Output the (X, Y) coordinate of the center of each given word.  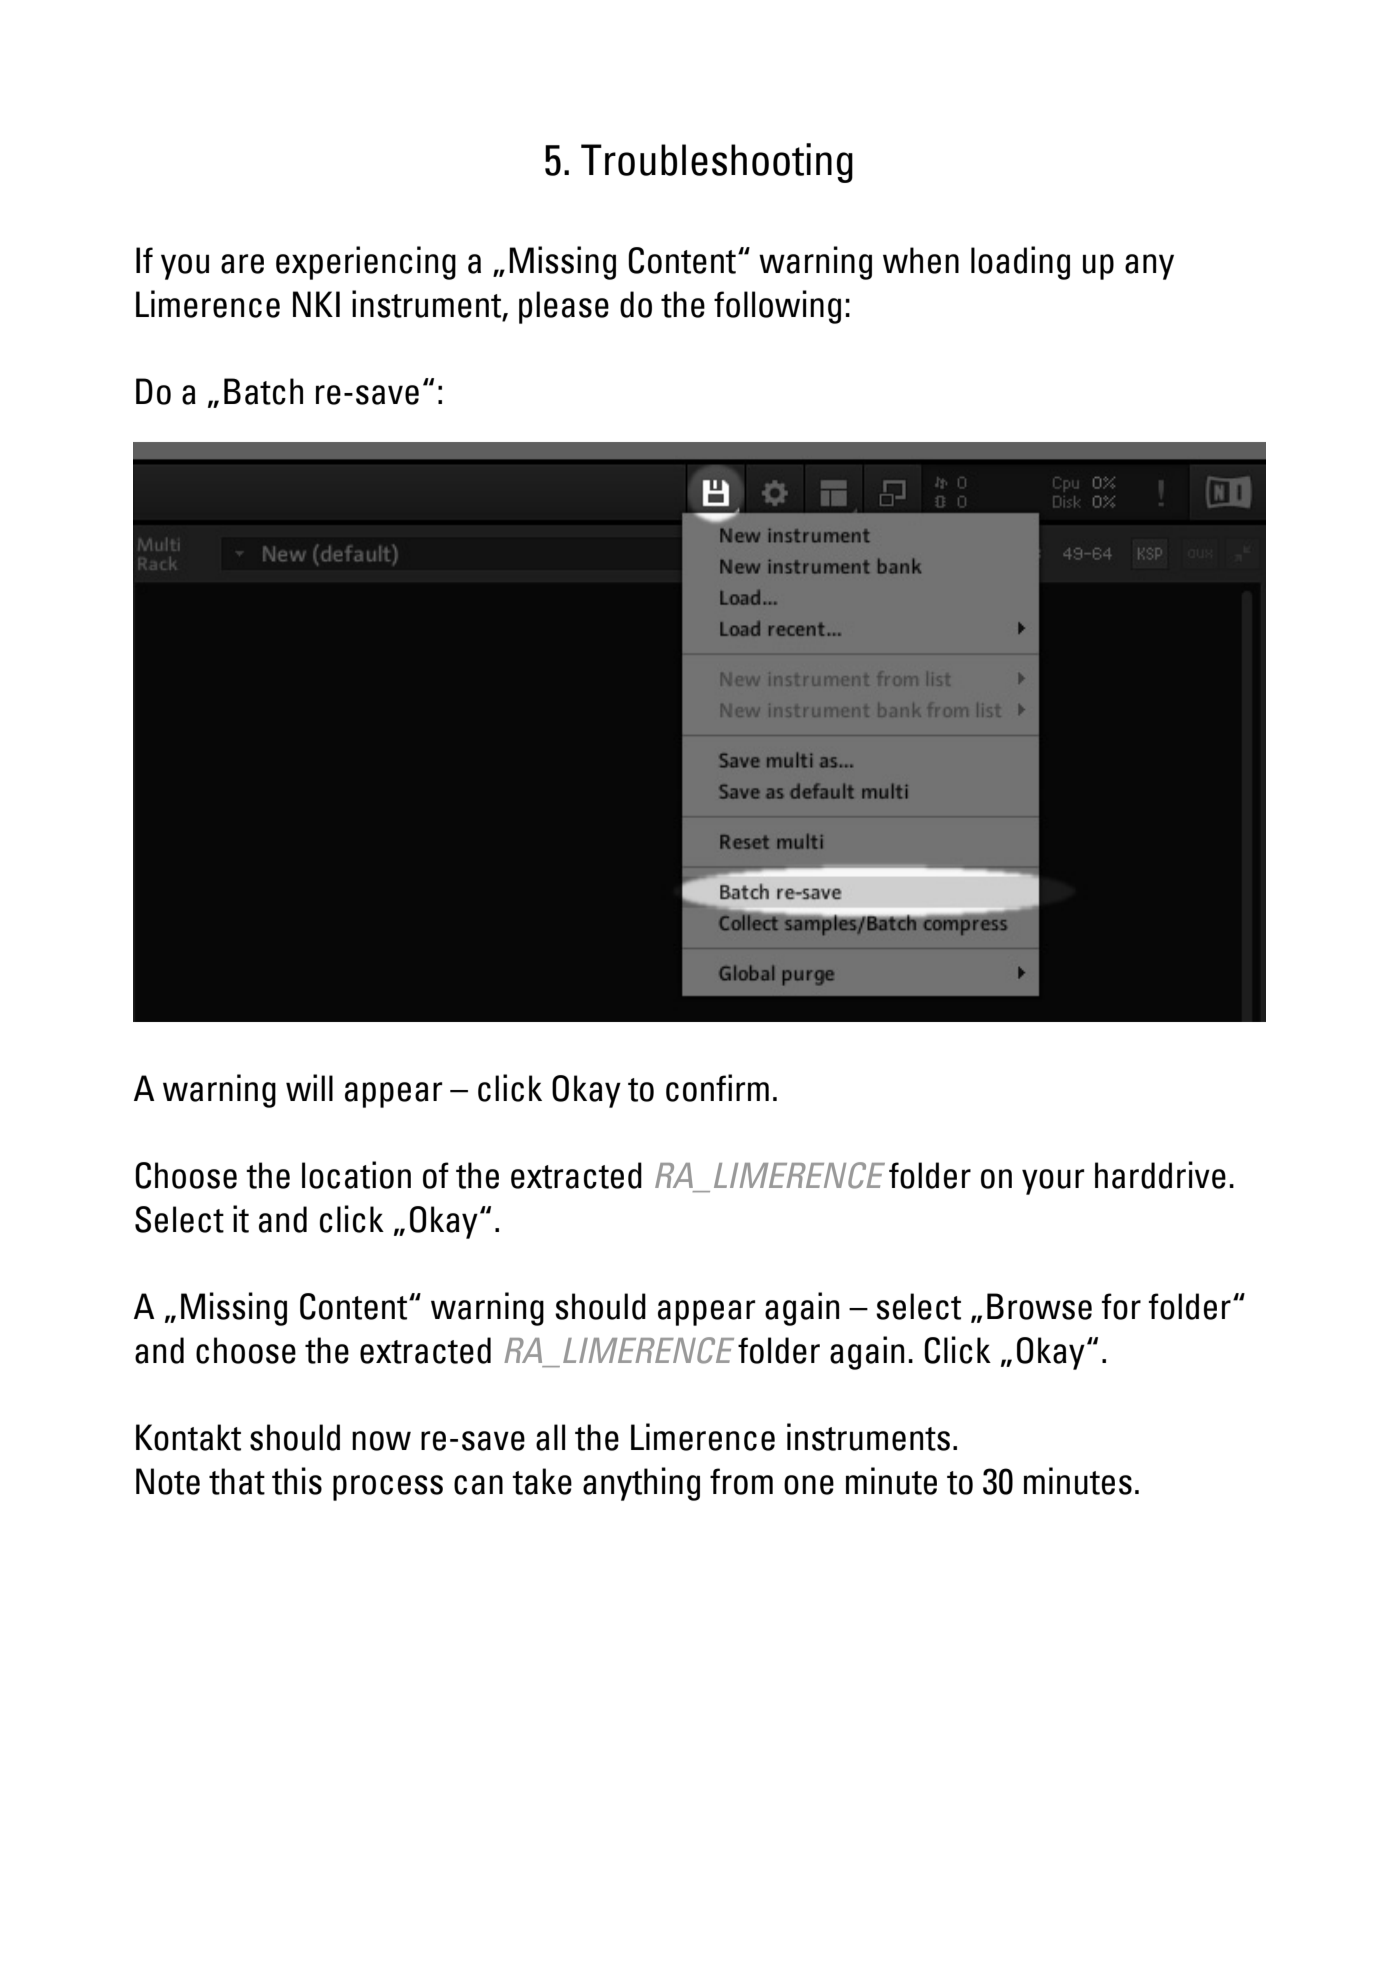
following (777, 307)
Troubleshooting (717, 163)
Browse (1039, 1306)
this (297, 1481)
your (1053, 1182)
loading (1020, 263)
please (564, 307)
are (242, 264)
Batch (263, 391)
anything (641, 1484)
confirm (717, 1088)
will (309, 1087)
